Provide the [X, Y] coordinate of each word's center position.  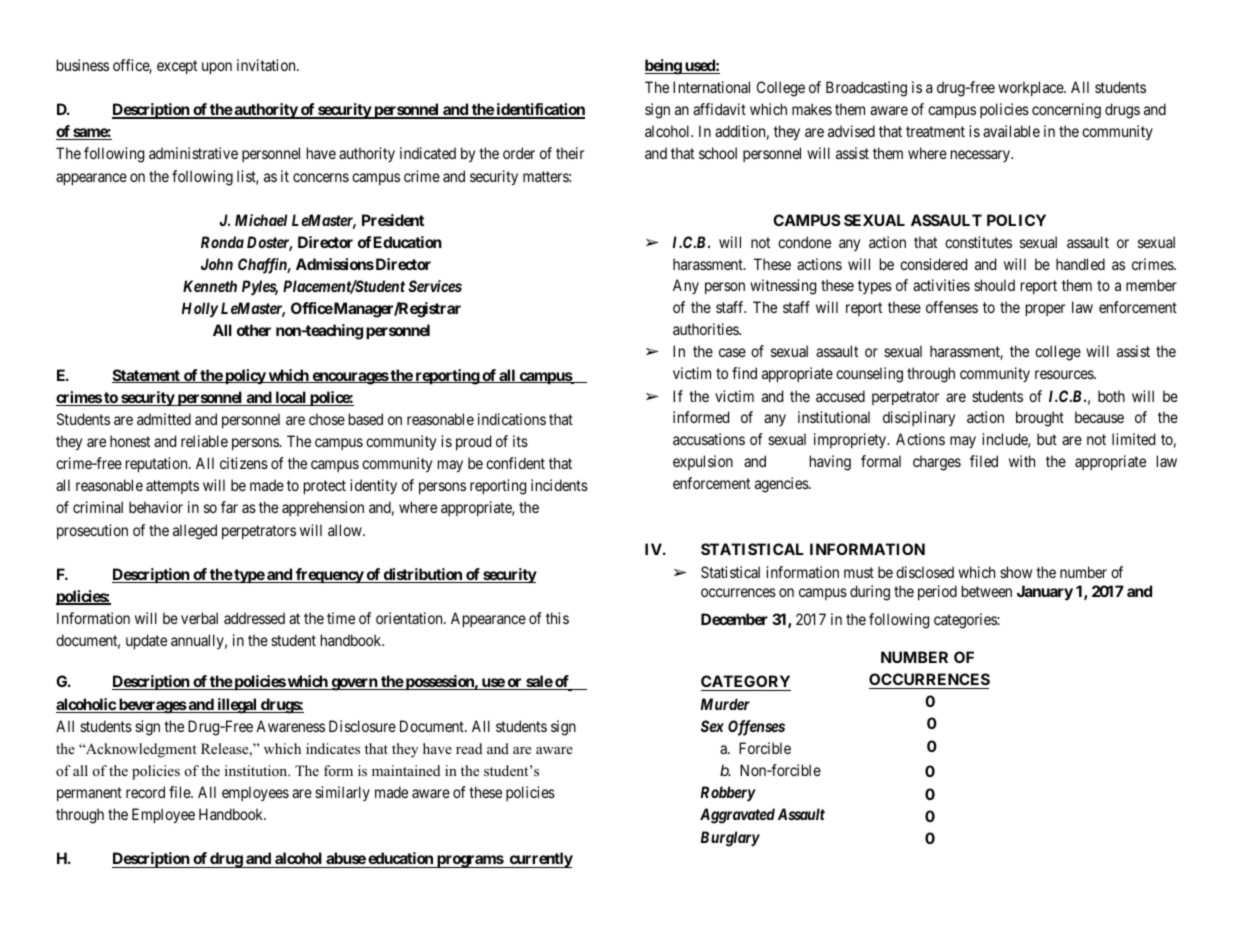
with [1022, 461]
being [664, 67]
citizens [244, 463]
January [1045, 593]
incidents [559, 485]
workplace [1031, 88]
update [146, 641]
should [994, 285]
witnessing [783, 287]
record [145, 792]
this [557, 618]
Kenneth [210, 286]
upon [217, 68]
